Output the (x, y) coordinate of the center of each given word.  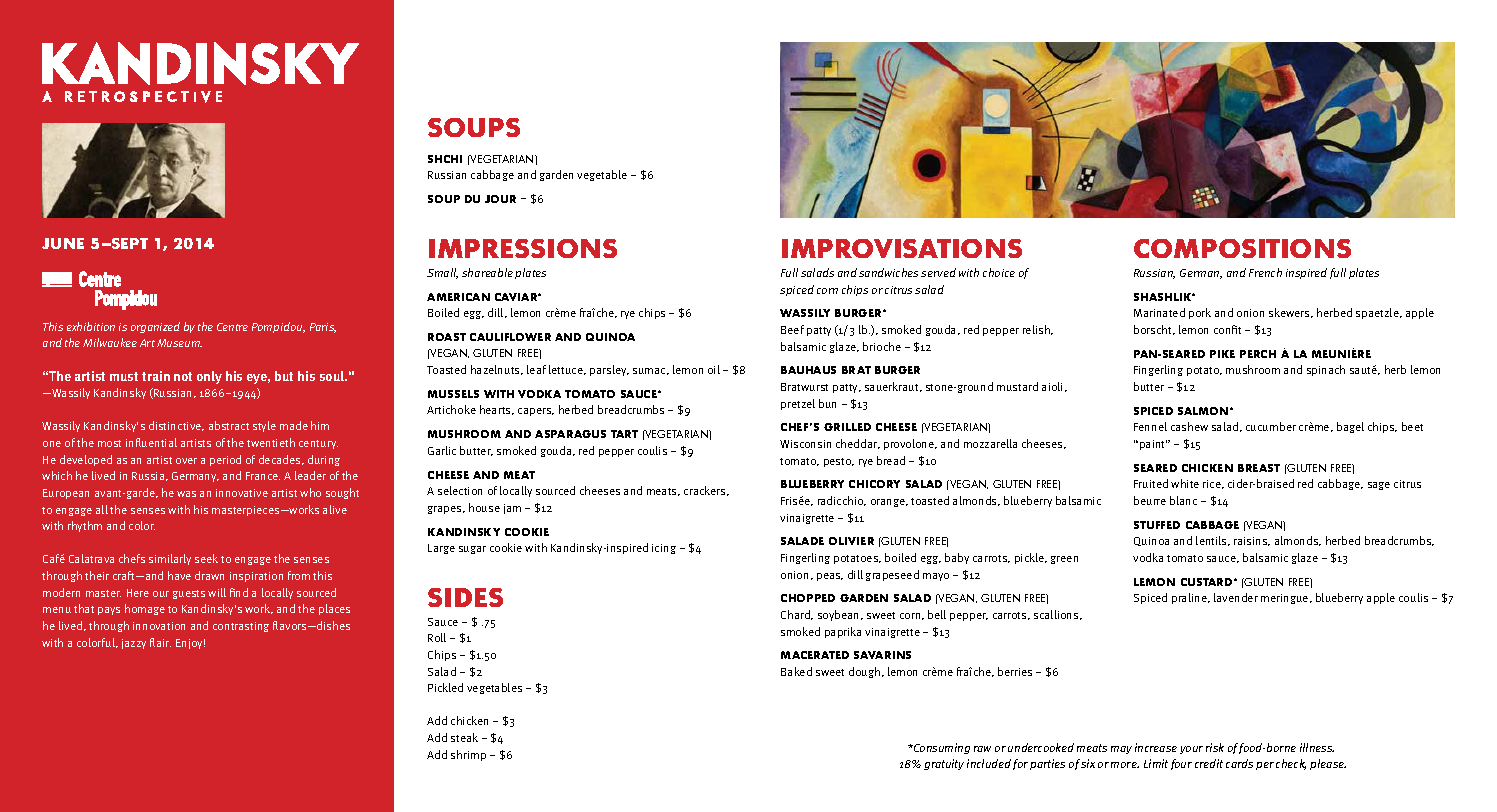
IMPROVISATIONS (902, 248)
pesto (839, 462)
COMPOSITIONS (1242, 248)
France (263, 476)
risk (1215, 747)
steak (464, 737)
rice (1213, 484)
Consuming (941, 748)
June (63, 243)
